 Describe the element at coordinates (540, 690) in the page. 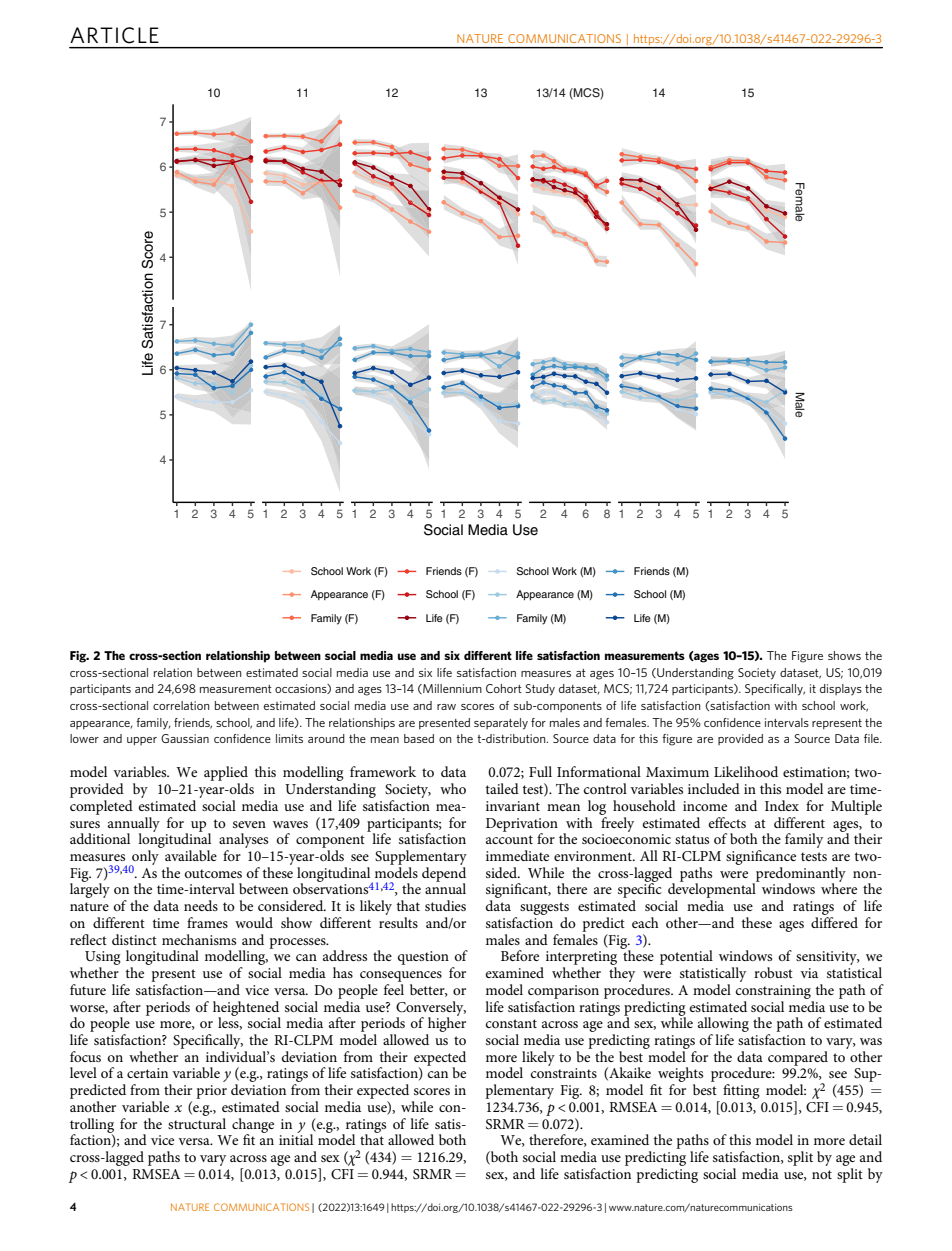

I see `Study` at that location.
